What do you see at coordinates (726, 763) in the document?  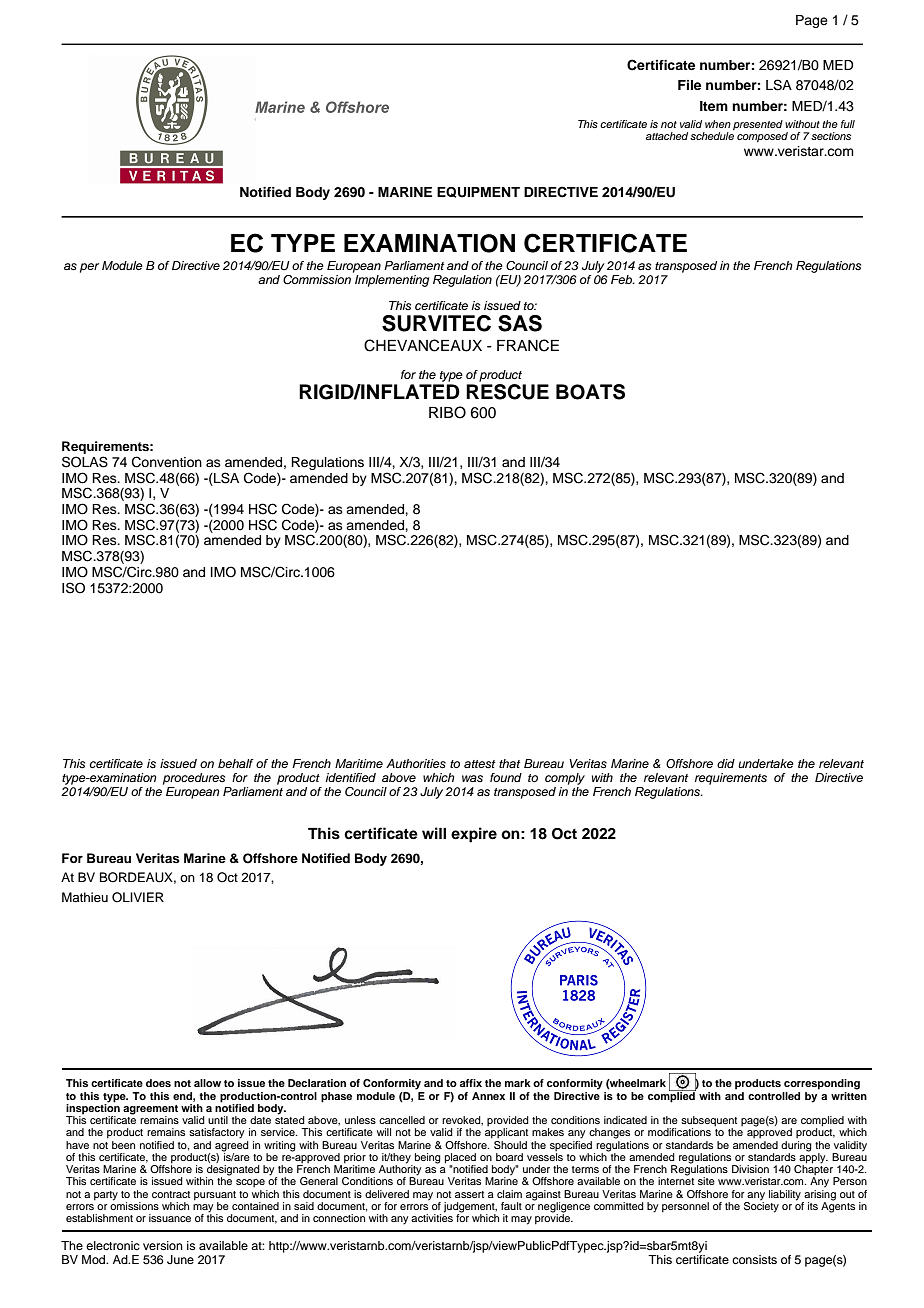 I see `did` at bounding box center [726, 763].
